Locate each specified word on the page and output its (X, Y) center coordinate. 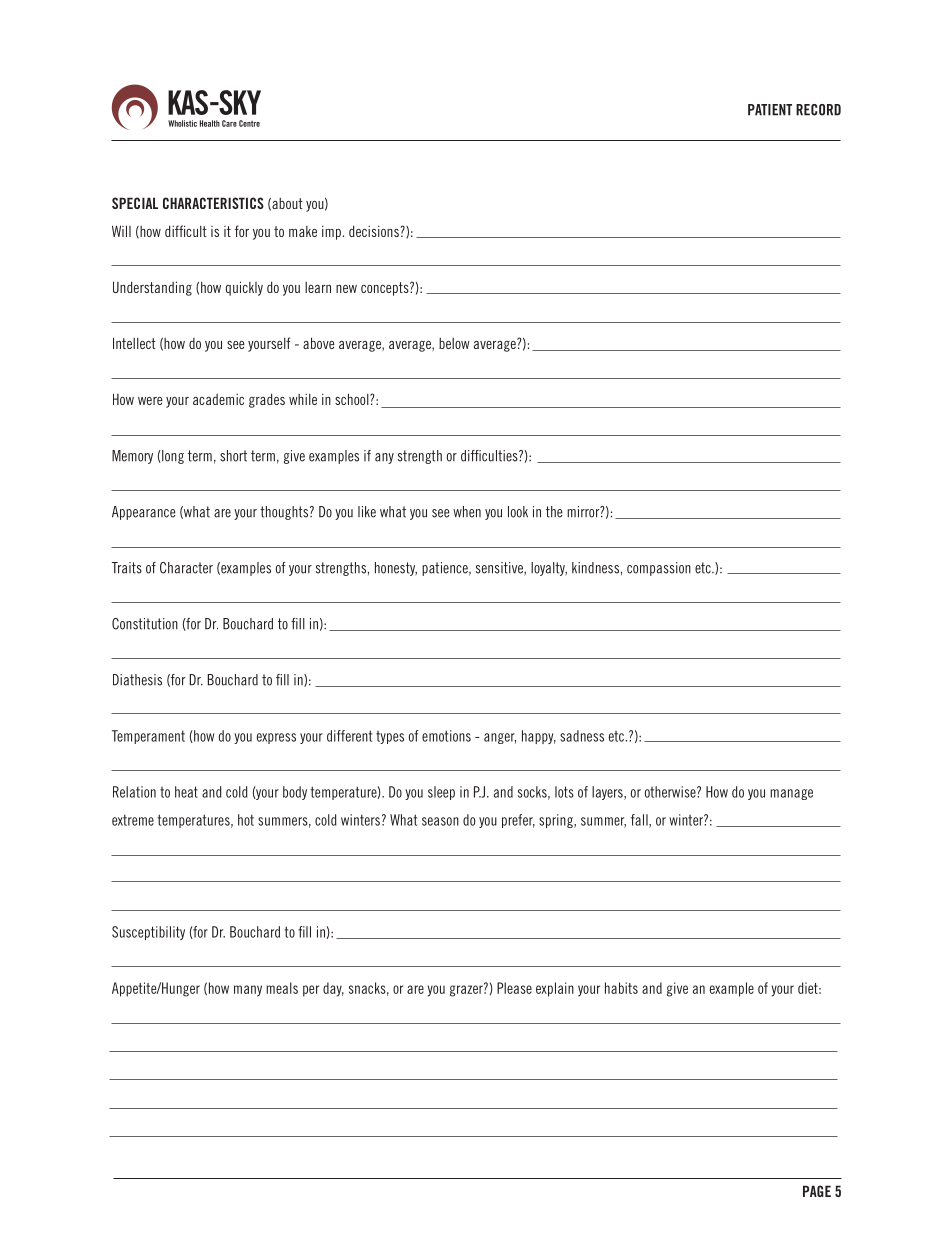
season (440, 821)
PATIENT (770, 110)
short (233, 456)
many (248, 991)
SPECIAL (135, 203)
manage (791, 794)
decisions (375, 231)
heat (186, 792)
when (467, 512)
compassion (659, 569)
